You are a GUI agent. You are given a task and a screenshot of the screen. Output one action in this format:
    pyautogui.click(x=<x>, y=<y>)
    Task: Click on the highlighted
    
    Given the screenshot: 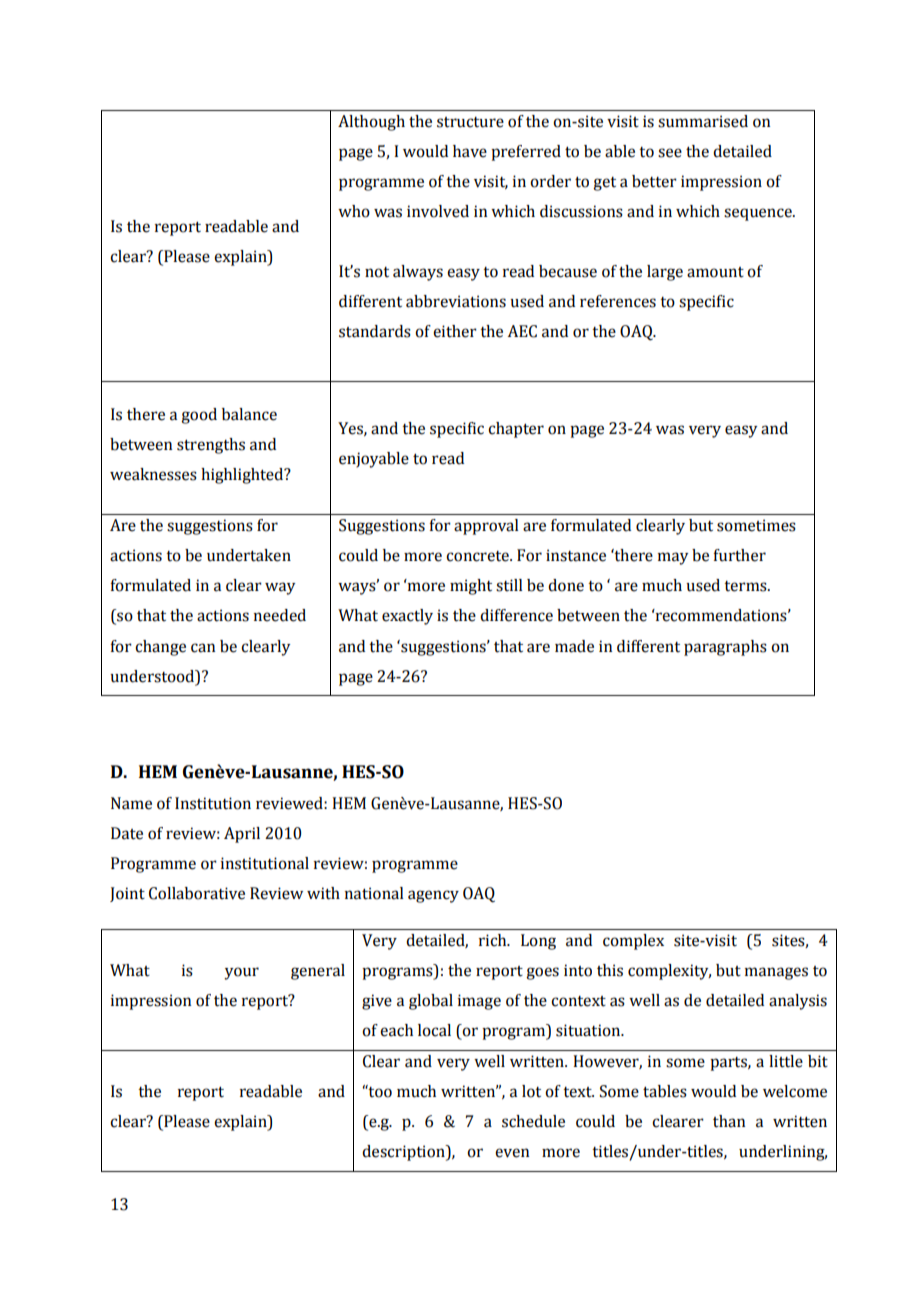 What is the action you would take?
    pyautogui.click(x=243, y=476)
